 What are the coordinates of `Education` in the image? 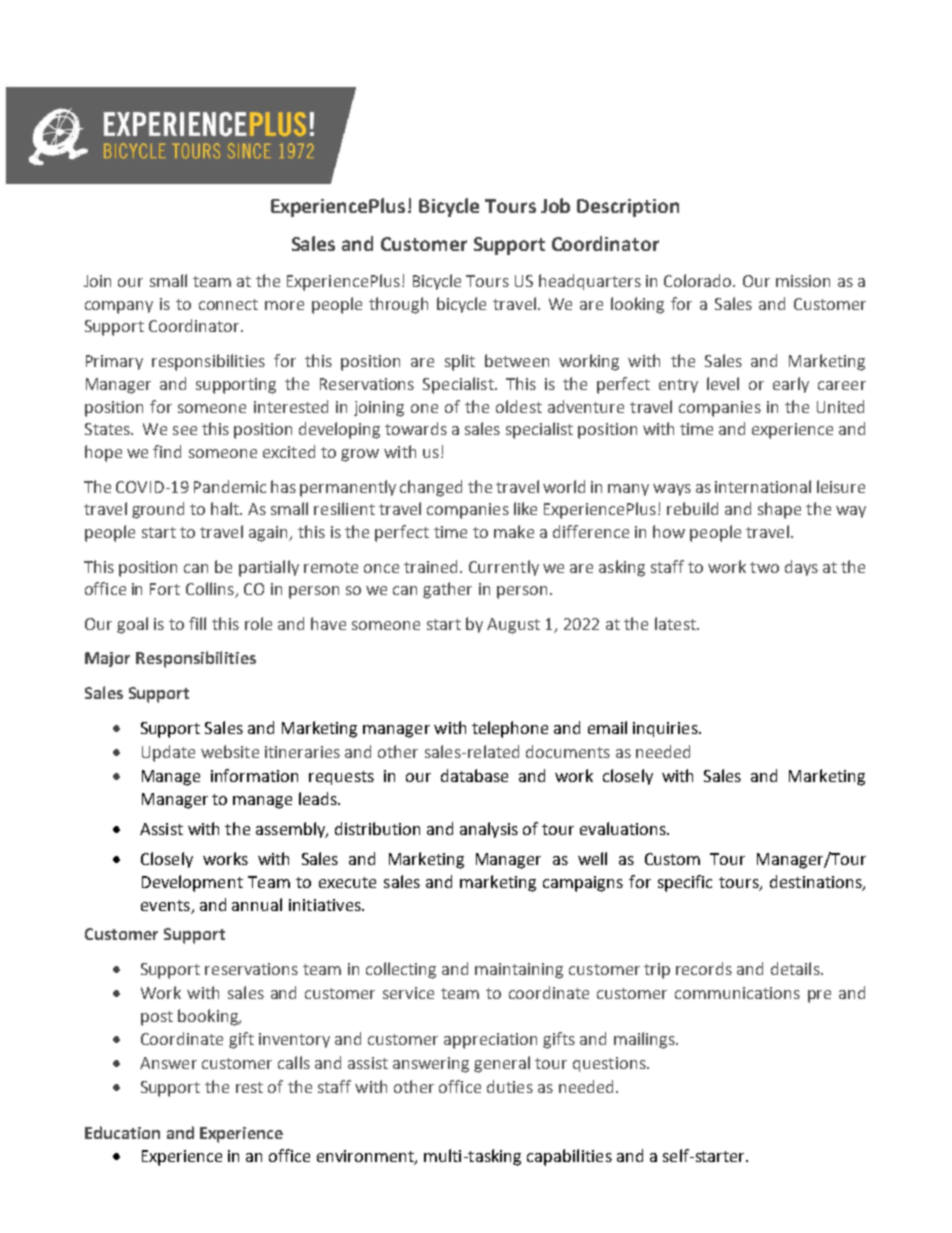 It's located at (122, 1132).
